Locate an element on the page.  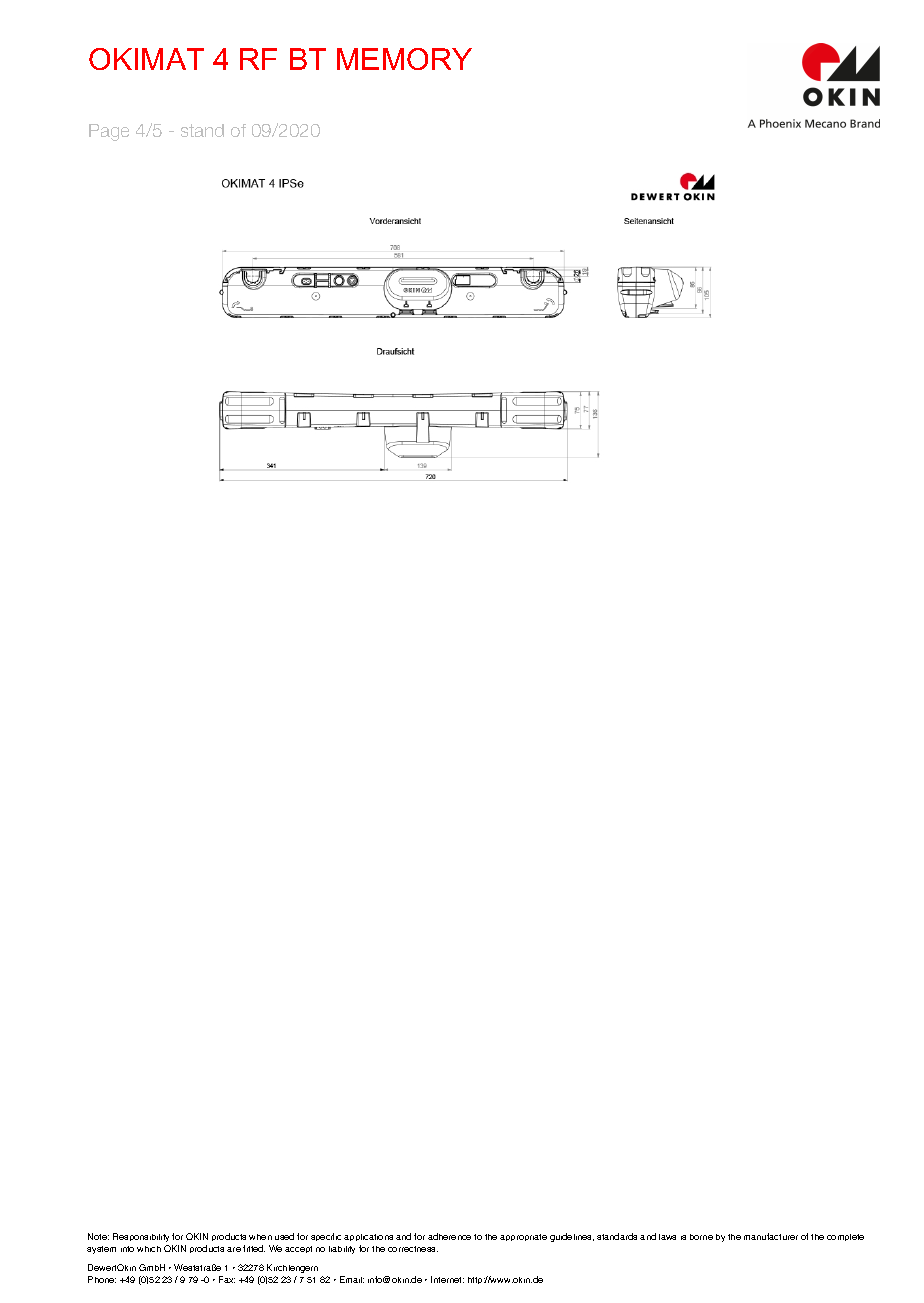
adherence is located at coordinates (449, 1236).
